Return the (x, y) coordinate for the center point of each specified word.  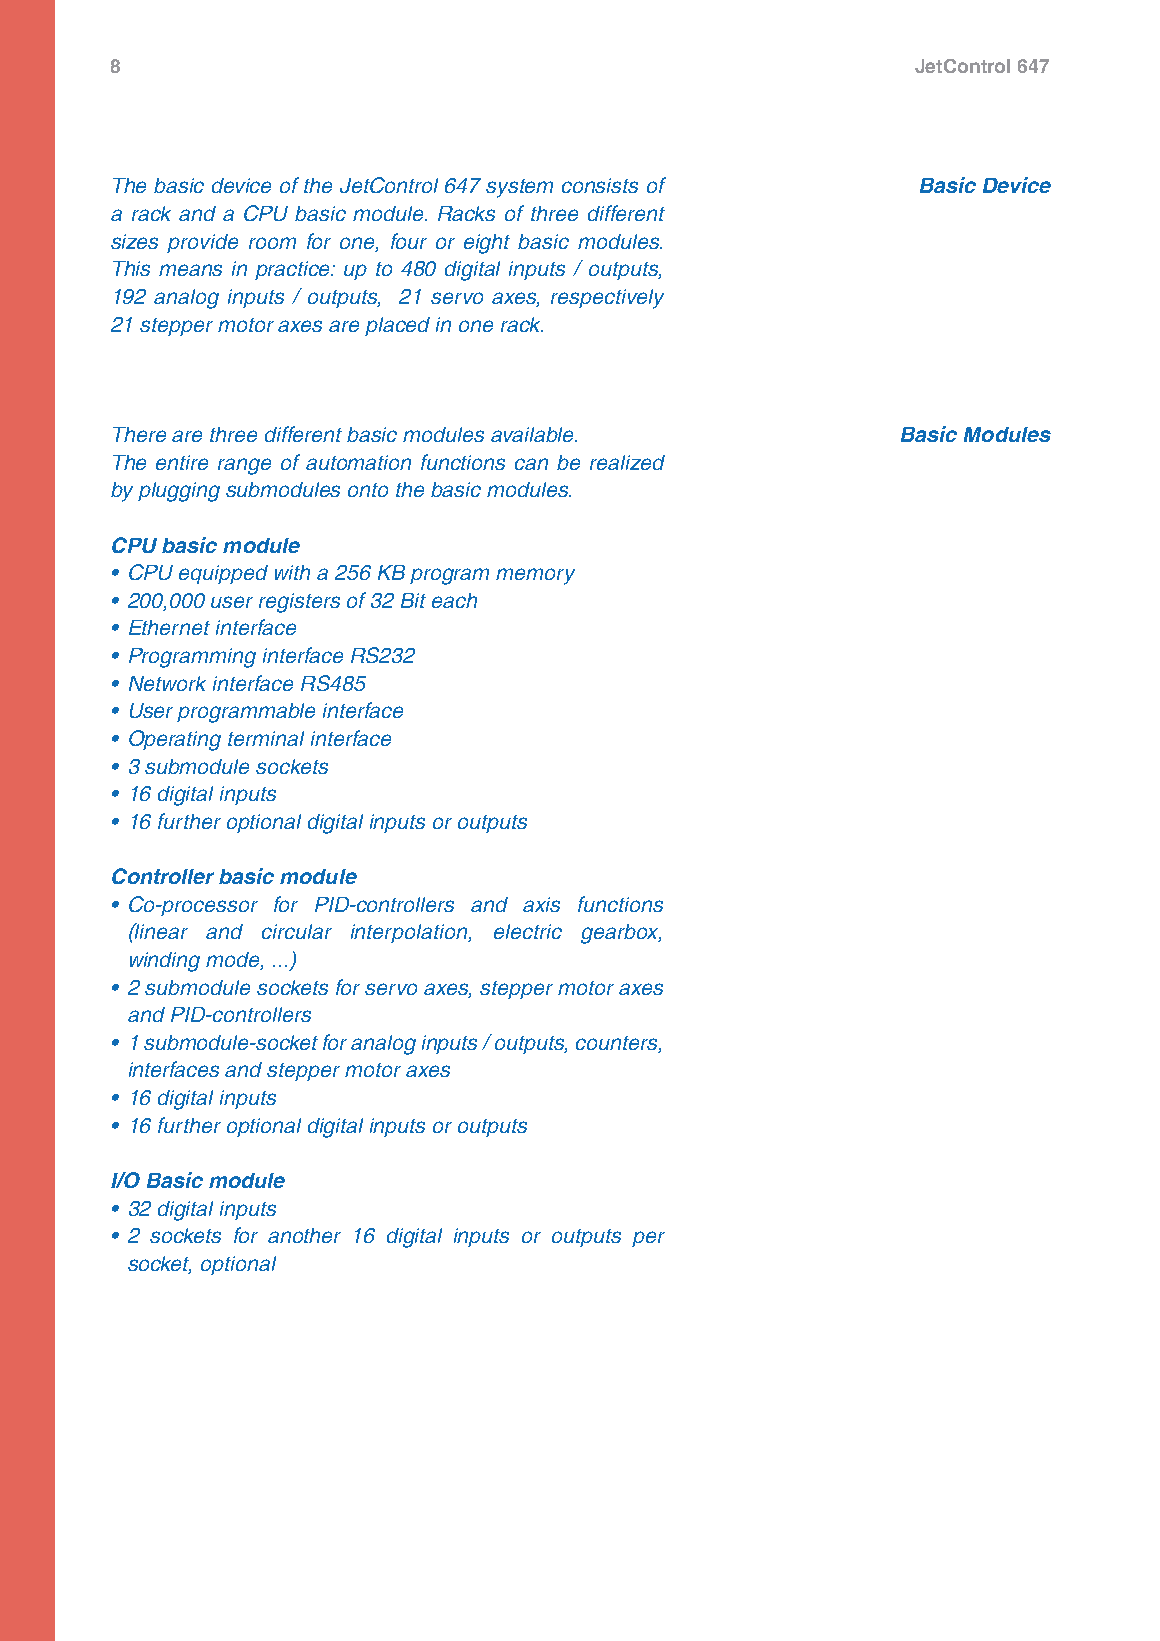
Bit (413, 600)
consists (600, 185)
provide (202, 243)
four (409, 241)
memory (535, 576)
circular (297, 931)
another (304, 1235)
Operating (175, 740)
